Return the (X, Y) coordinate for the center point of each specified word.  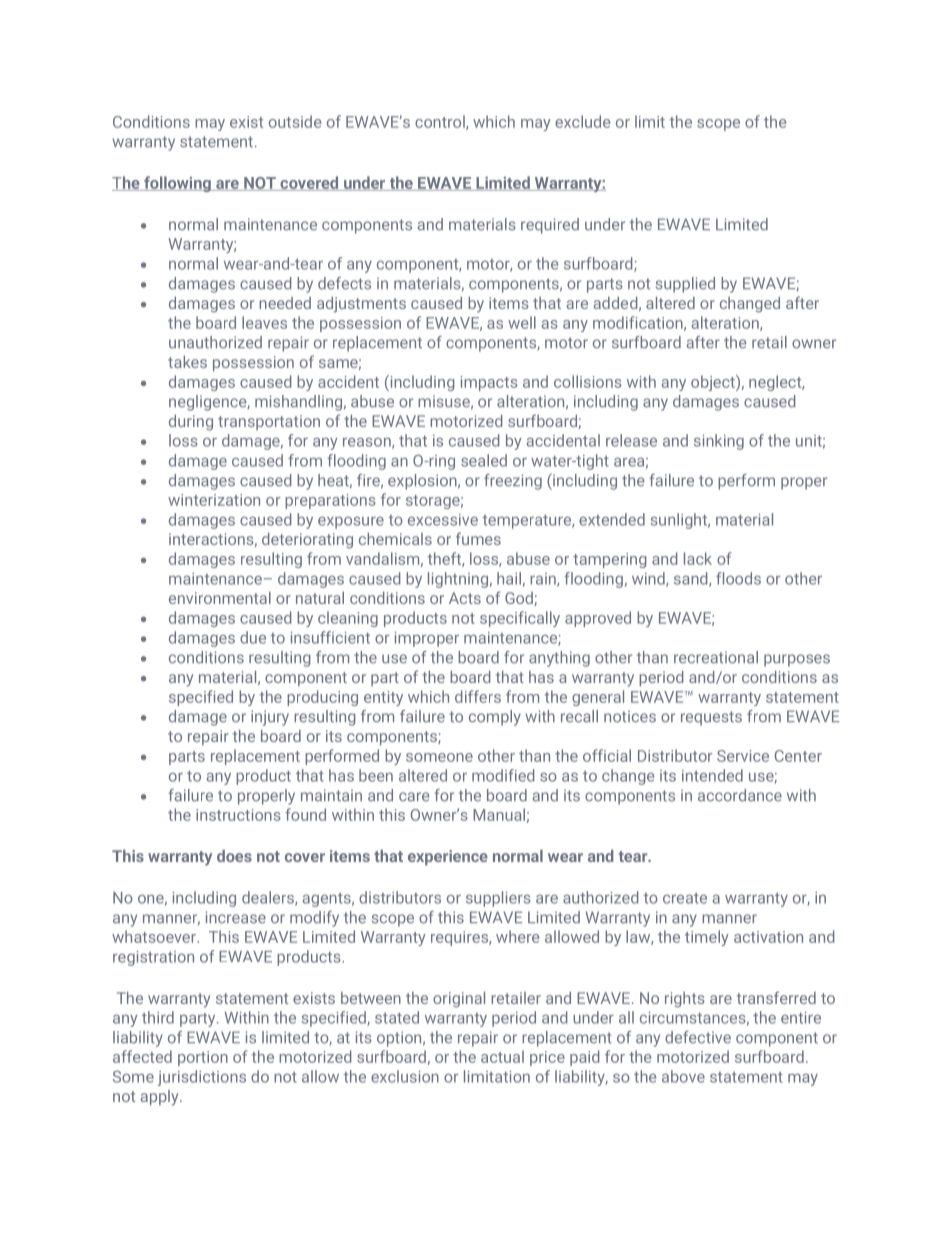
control (441, 122)
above (683, 1076)
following (177, 184)
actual (502, 1056)
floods (738, 578)
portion (203, 1058)
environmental (220, 598)
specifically (520, 619)
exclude (582, 121)
